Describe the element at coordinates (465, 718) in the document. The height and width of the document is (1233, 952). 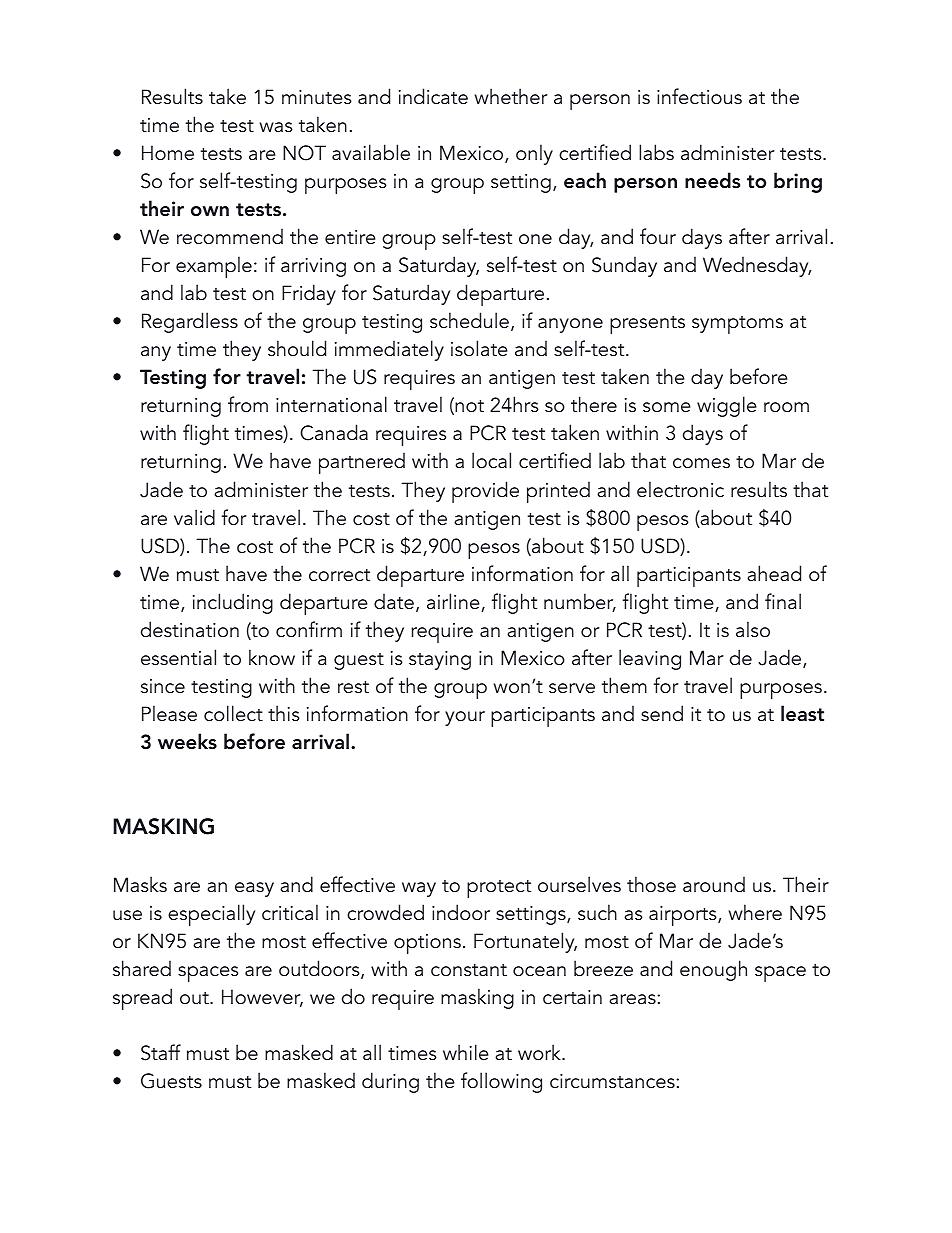
I see `your` at that location.
